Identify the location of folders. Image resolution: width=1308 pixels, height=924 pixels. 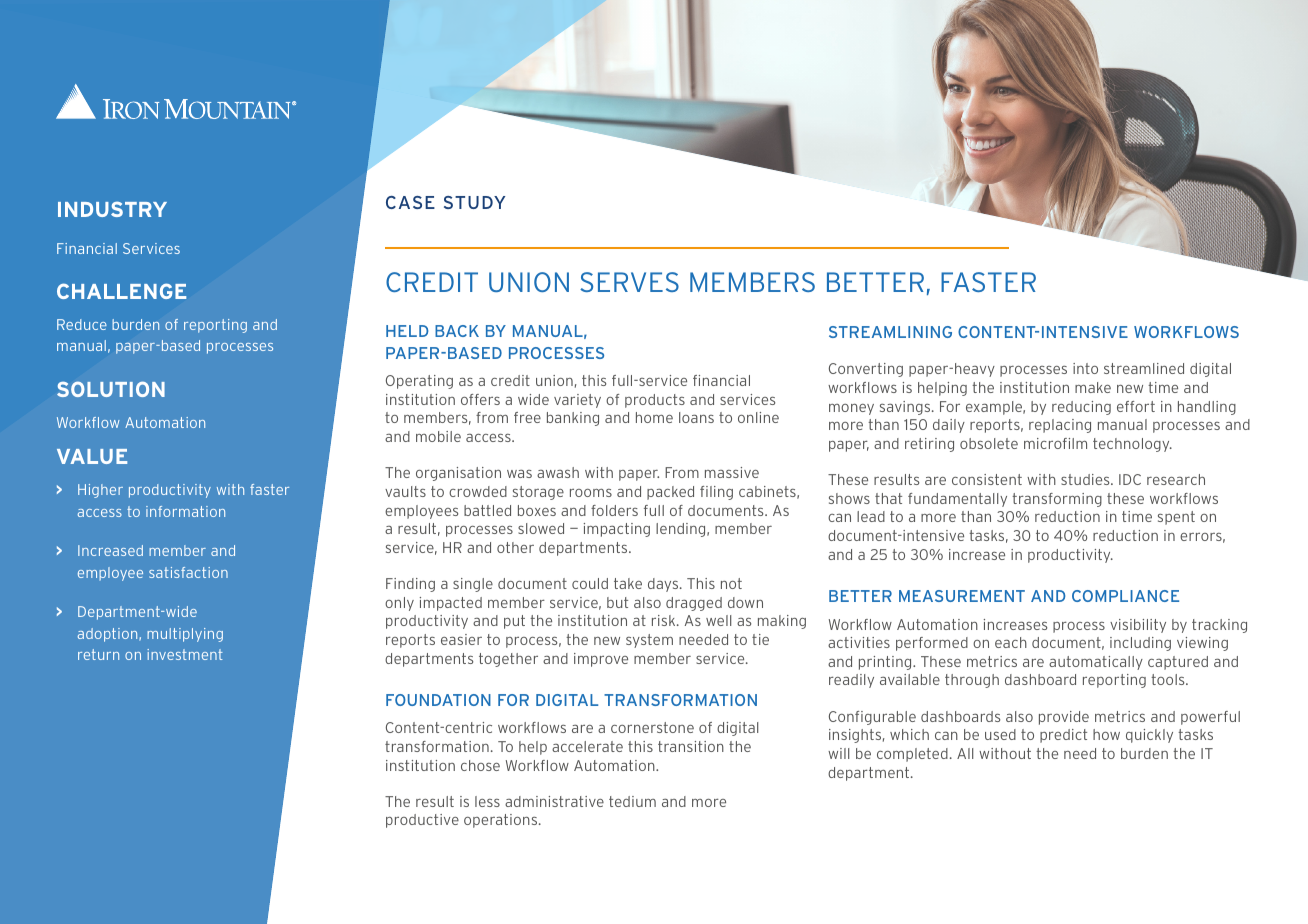
(614, 510).
